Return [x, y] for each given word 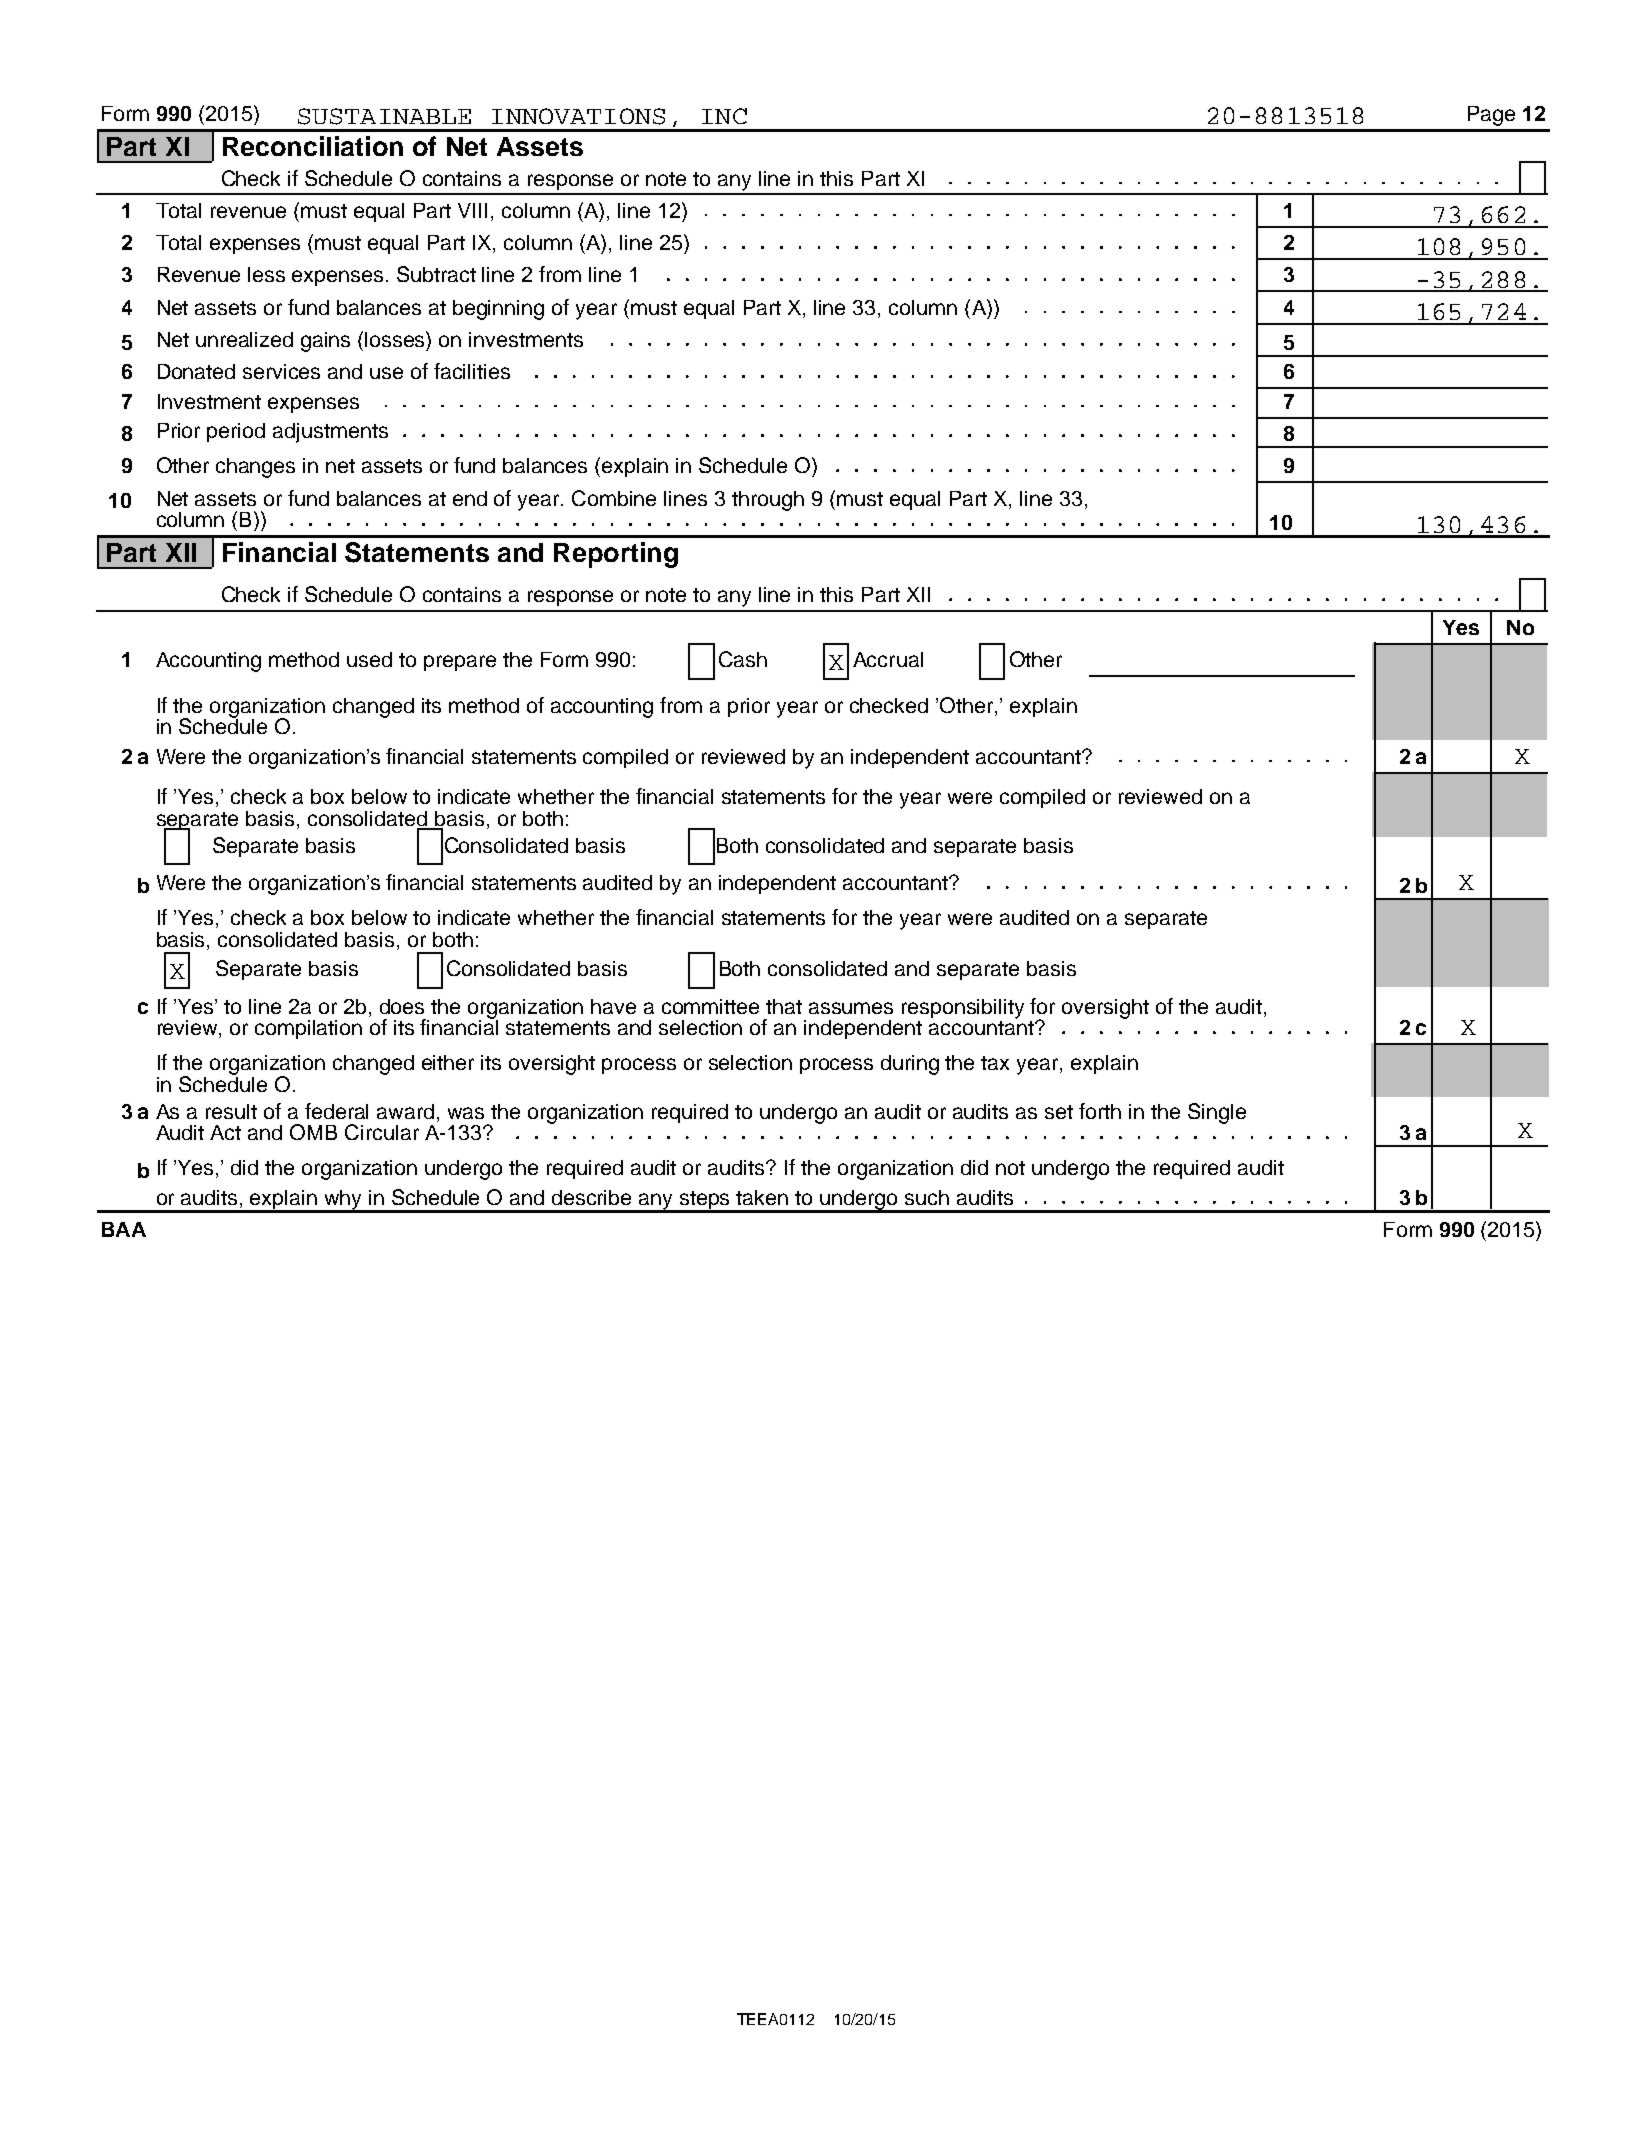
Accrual [888, 659]
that [784, 1006]
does [402, 1006]
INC [724, 116]
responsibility [963, 1009]
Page [1491, 116]
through [768, 501]
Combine [614, 498]
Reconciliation [313, 146]
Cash [743, 659]
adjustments [330, 433]
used [369, 659]
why [343, 1201]
